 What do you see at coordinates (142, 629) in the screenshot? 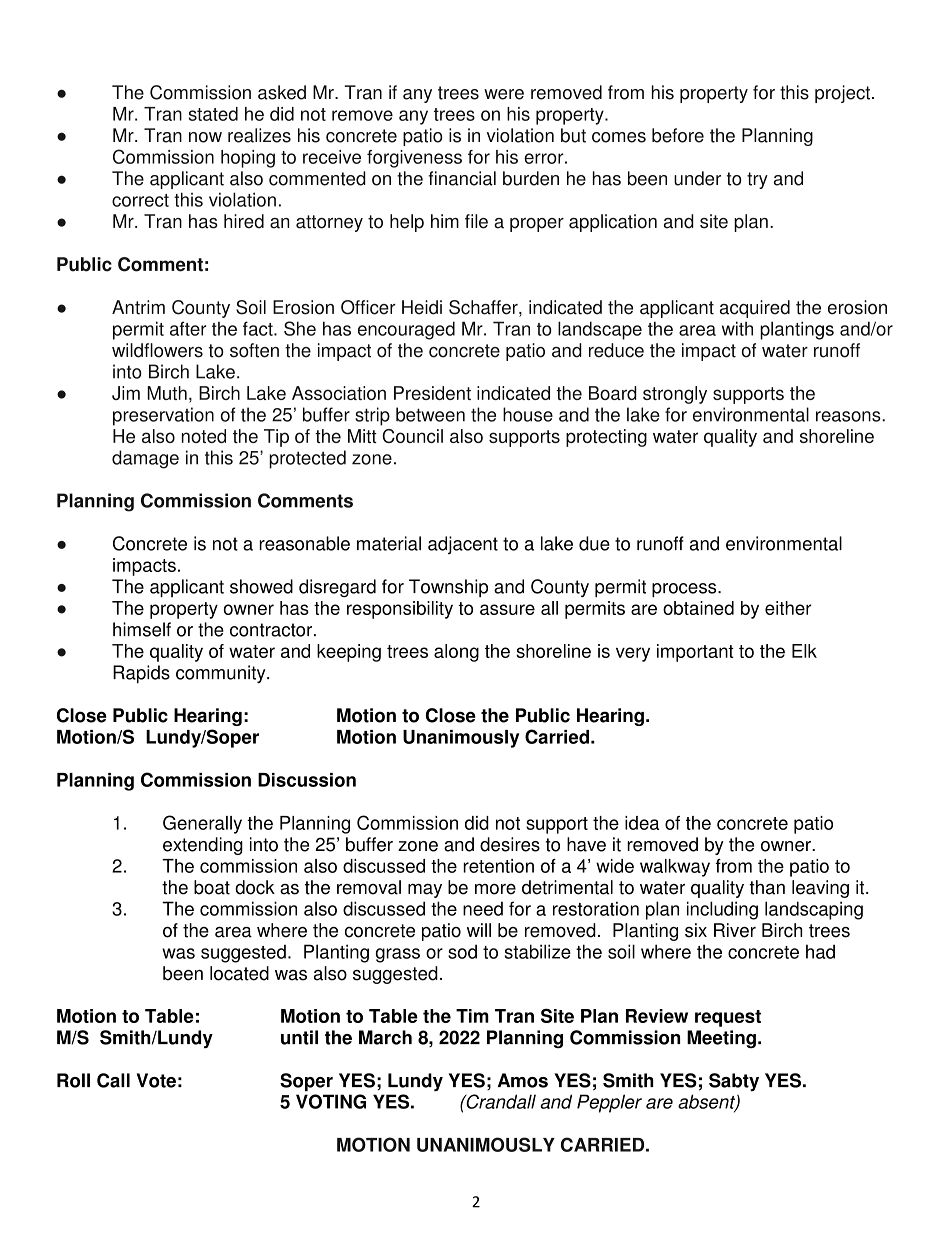
I see `himself` at bounding box center [142, 629].
